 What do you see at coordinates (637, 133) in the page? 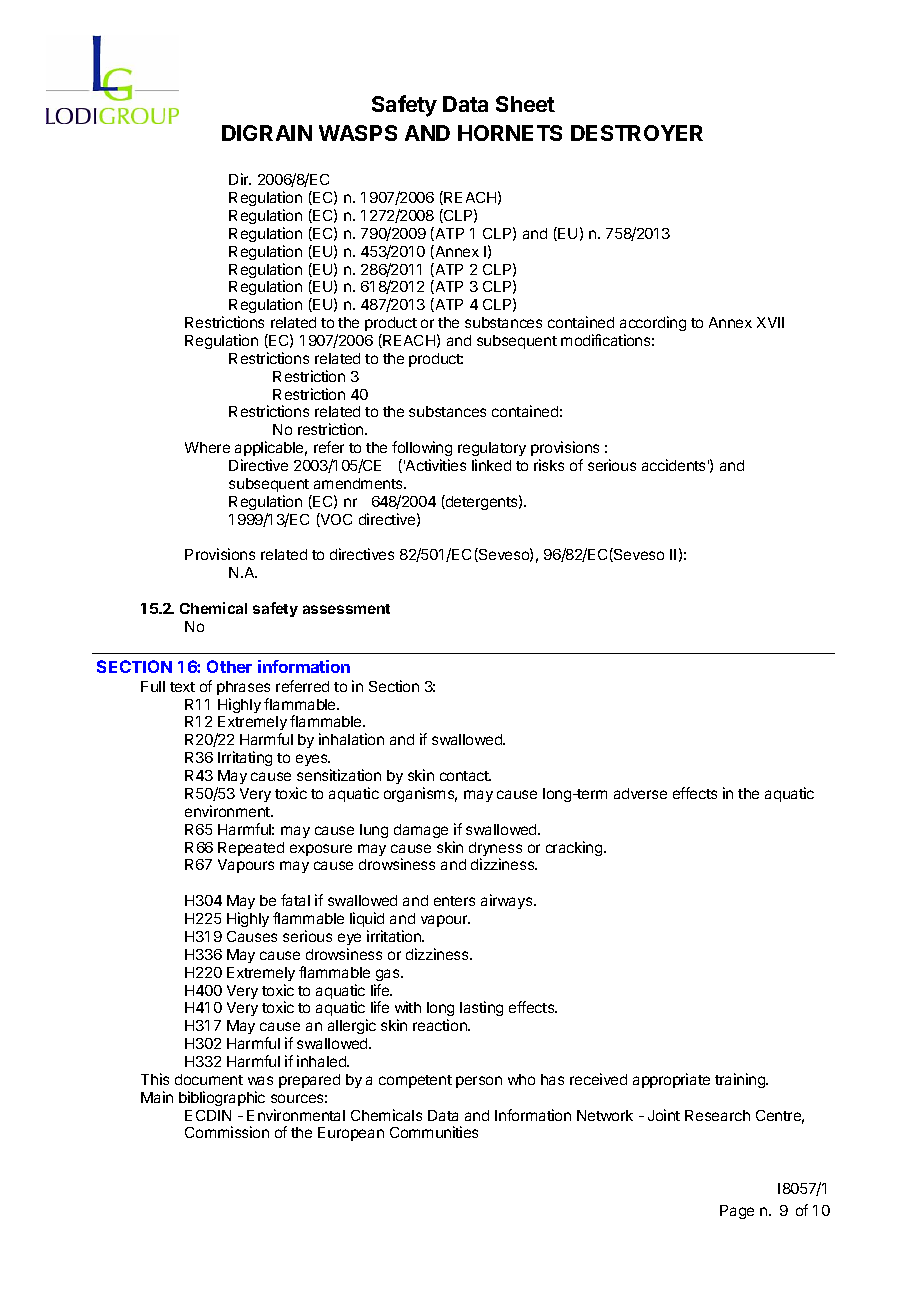
I see `DESTROYER` at bounding box center [637, 133].
